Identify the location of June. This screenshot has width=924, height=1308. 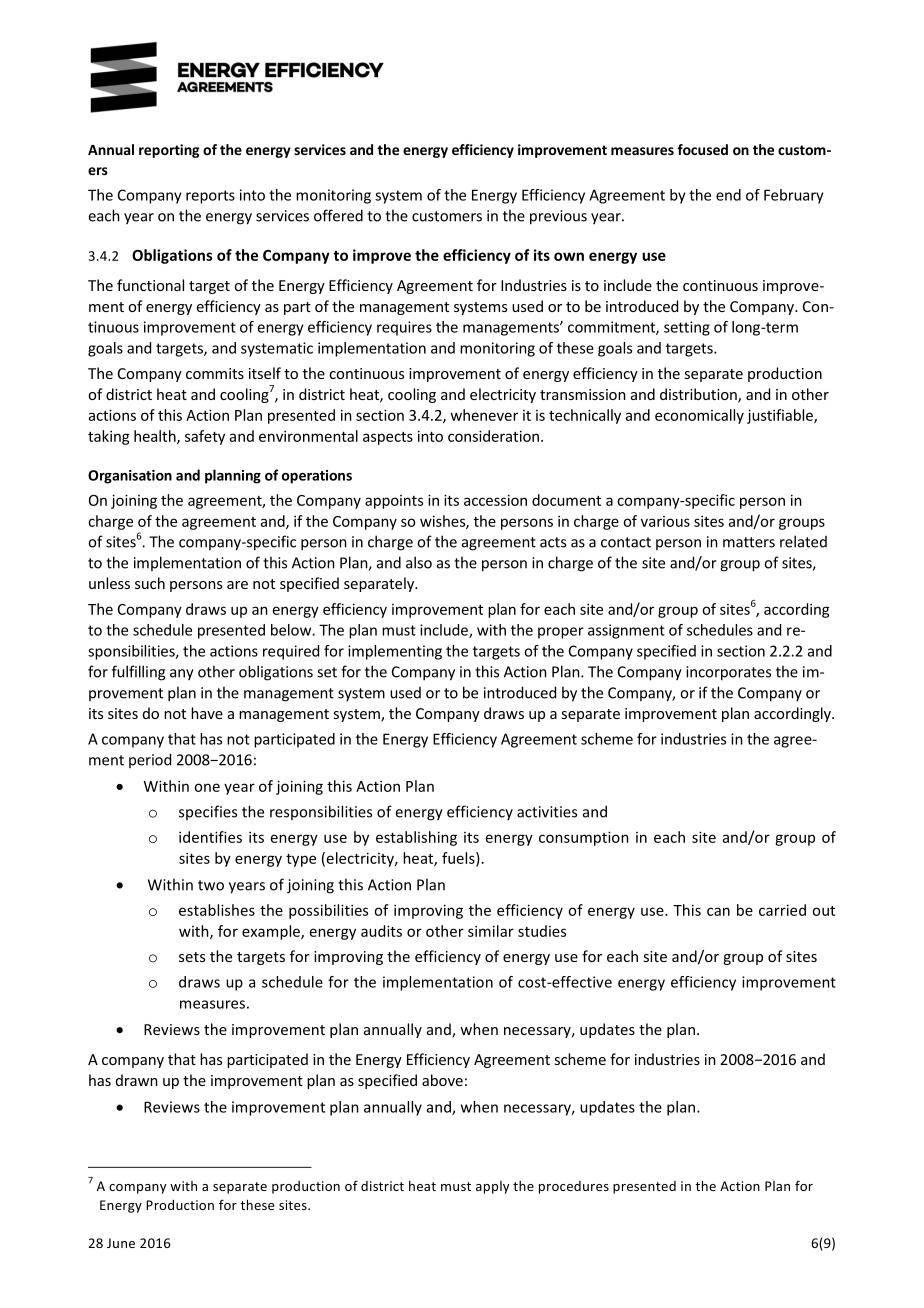
(121, 1243).
